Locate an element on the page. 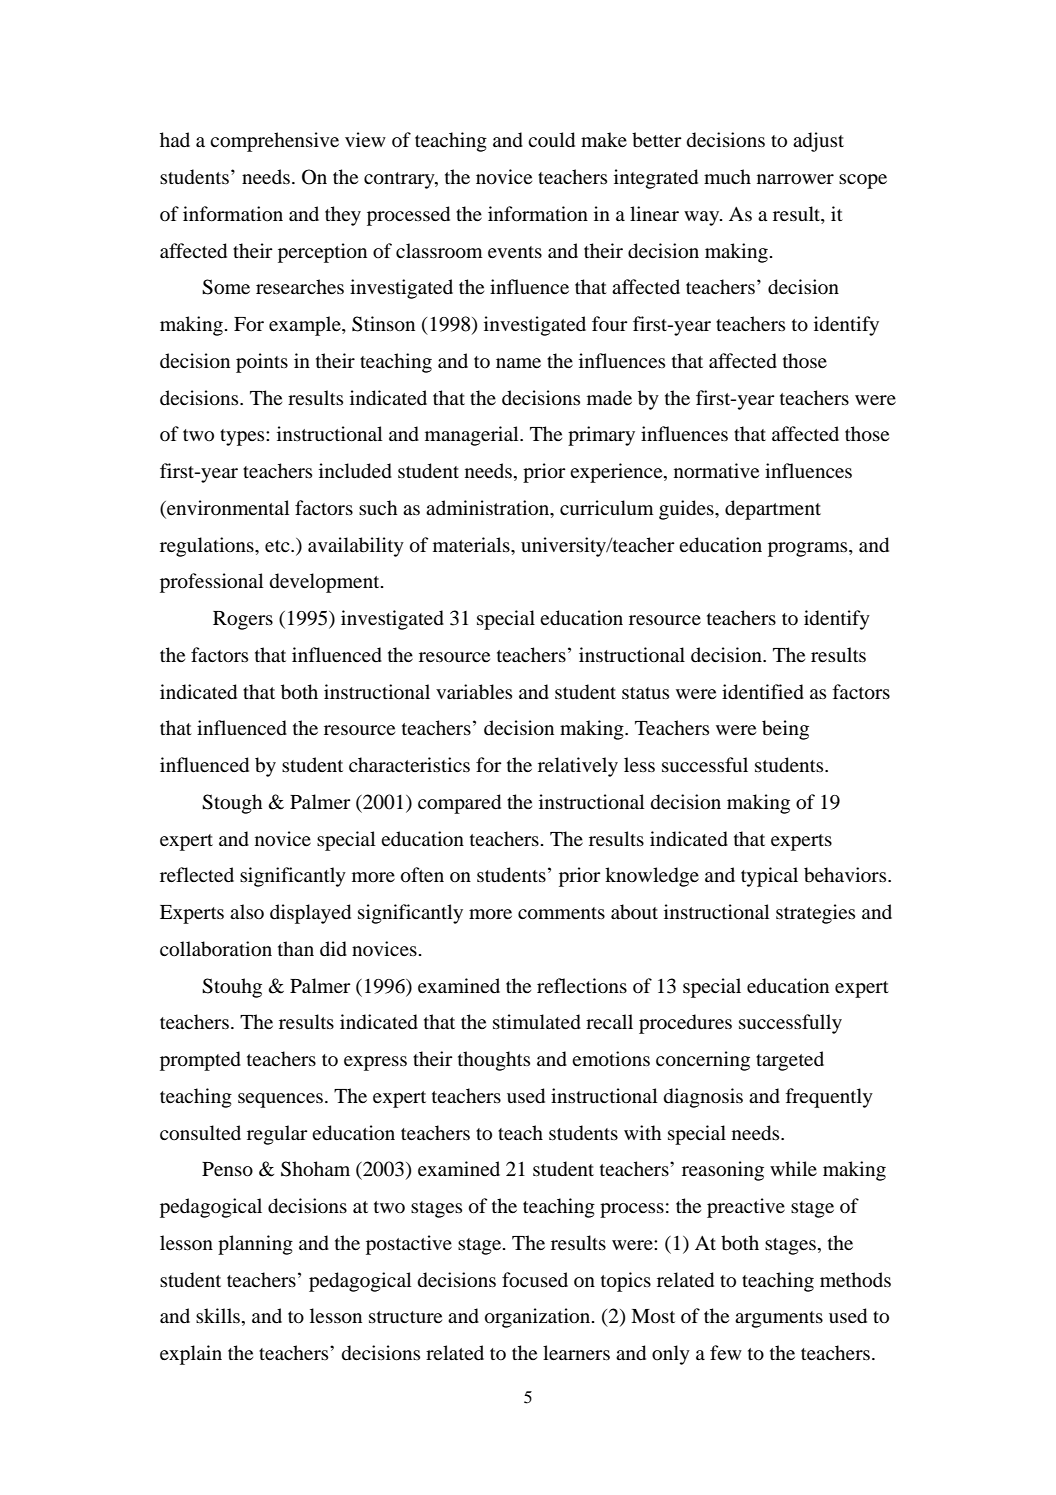 This document has width=1056, height=1495. comprehensive is located at coordinates (274, 142).
